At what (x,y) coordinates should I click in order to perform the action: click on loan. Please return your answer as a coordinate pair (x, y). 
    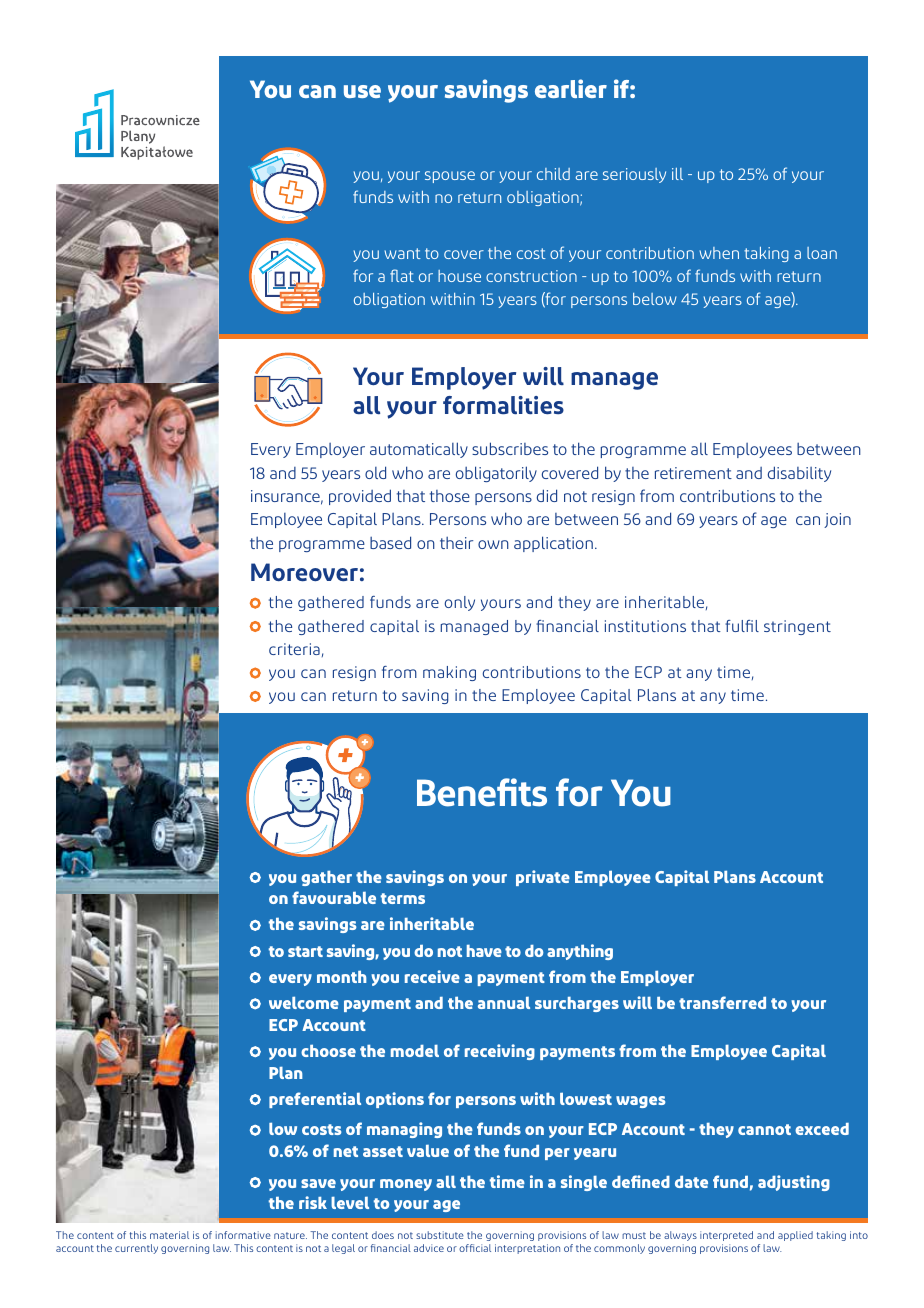
    Looking at the image, I should click on (822, 253).
